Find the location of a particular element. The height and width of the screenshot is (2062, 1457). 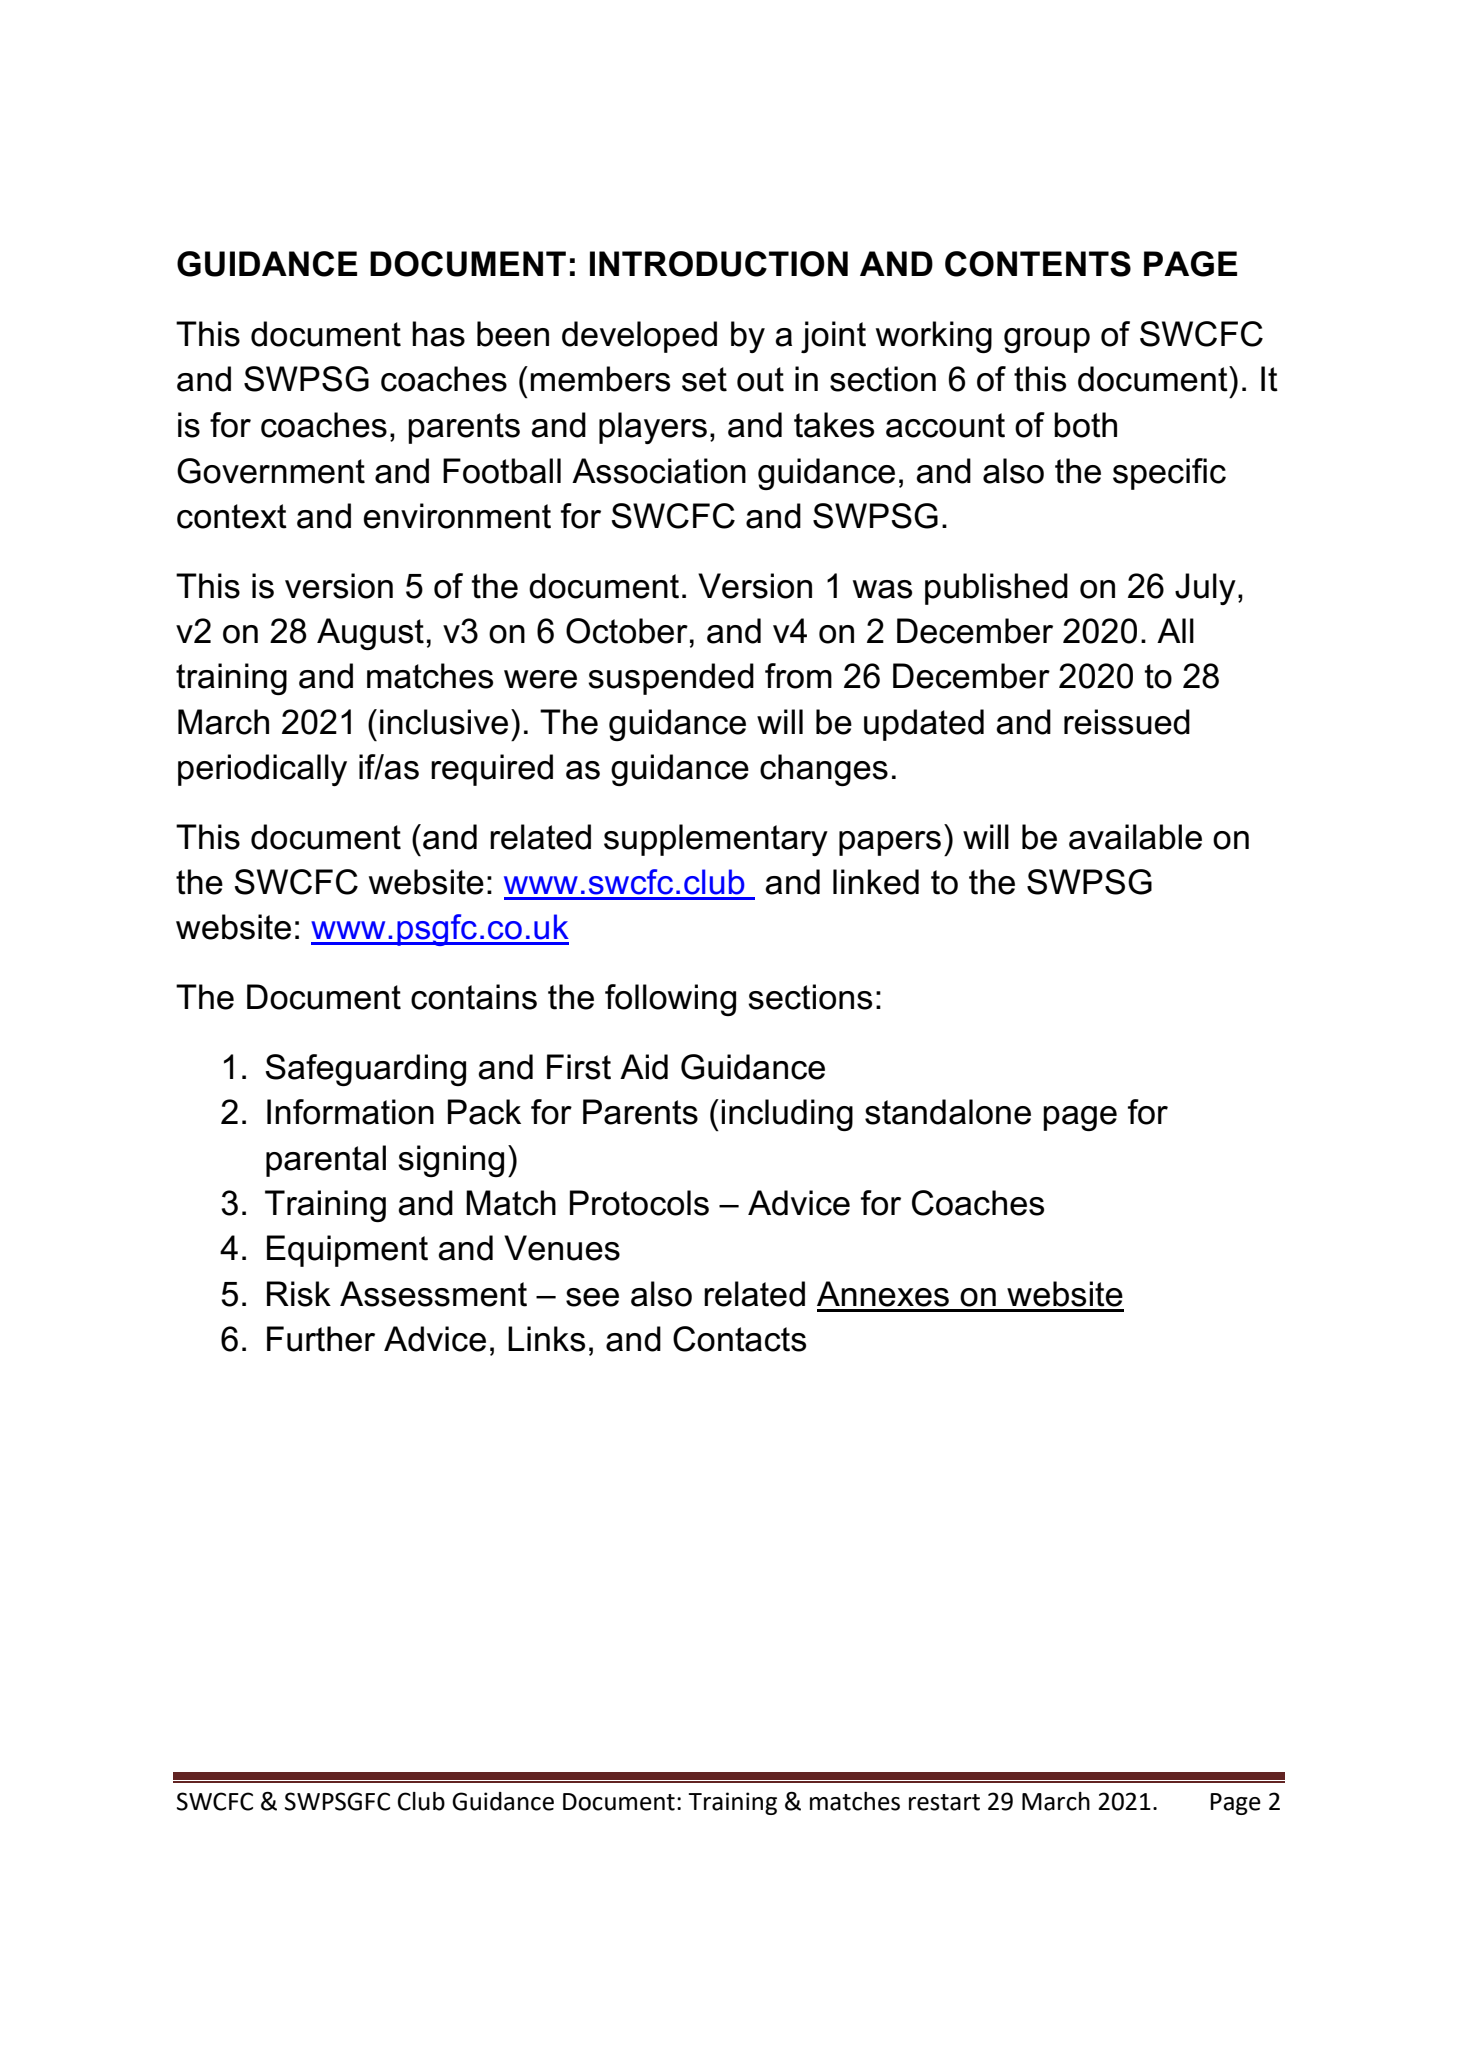

group is located at coordinates (1047, 340).
